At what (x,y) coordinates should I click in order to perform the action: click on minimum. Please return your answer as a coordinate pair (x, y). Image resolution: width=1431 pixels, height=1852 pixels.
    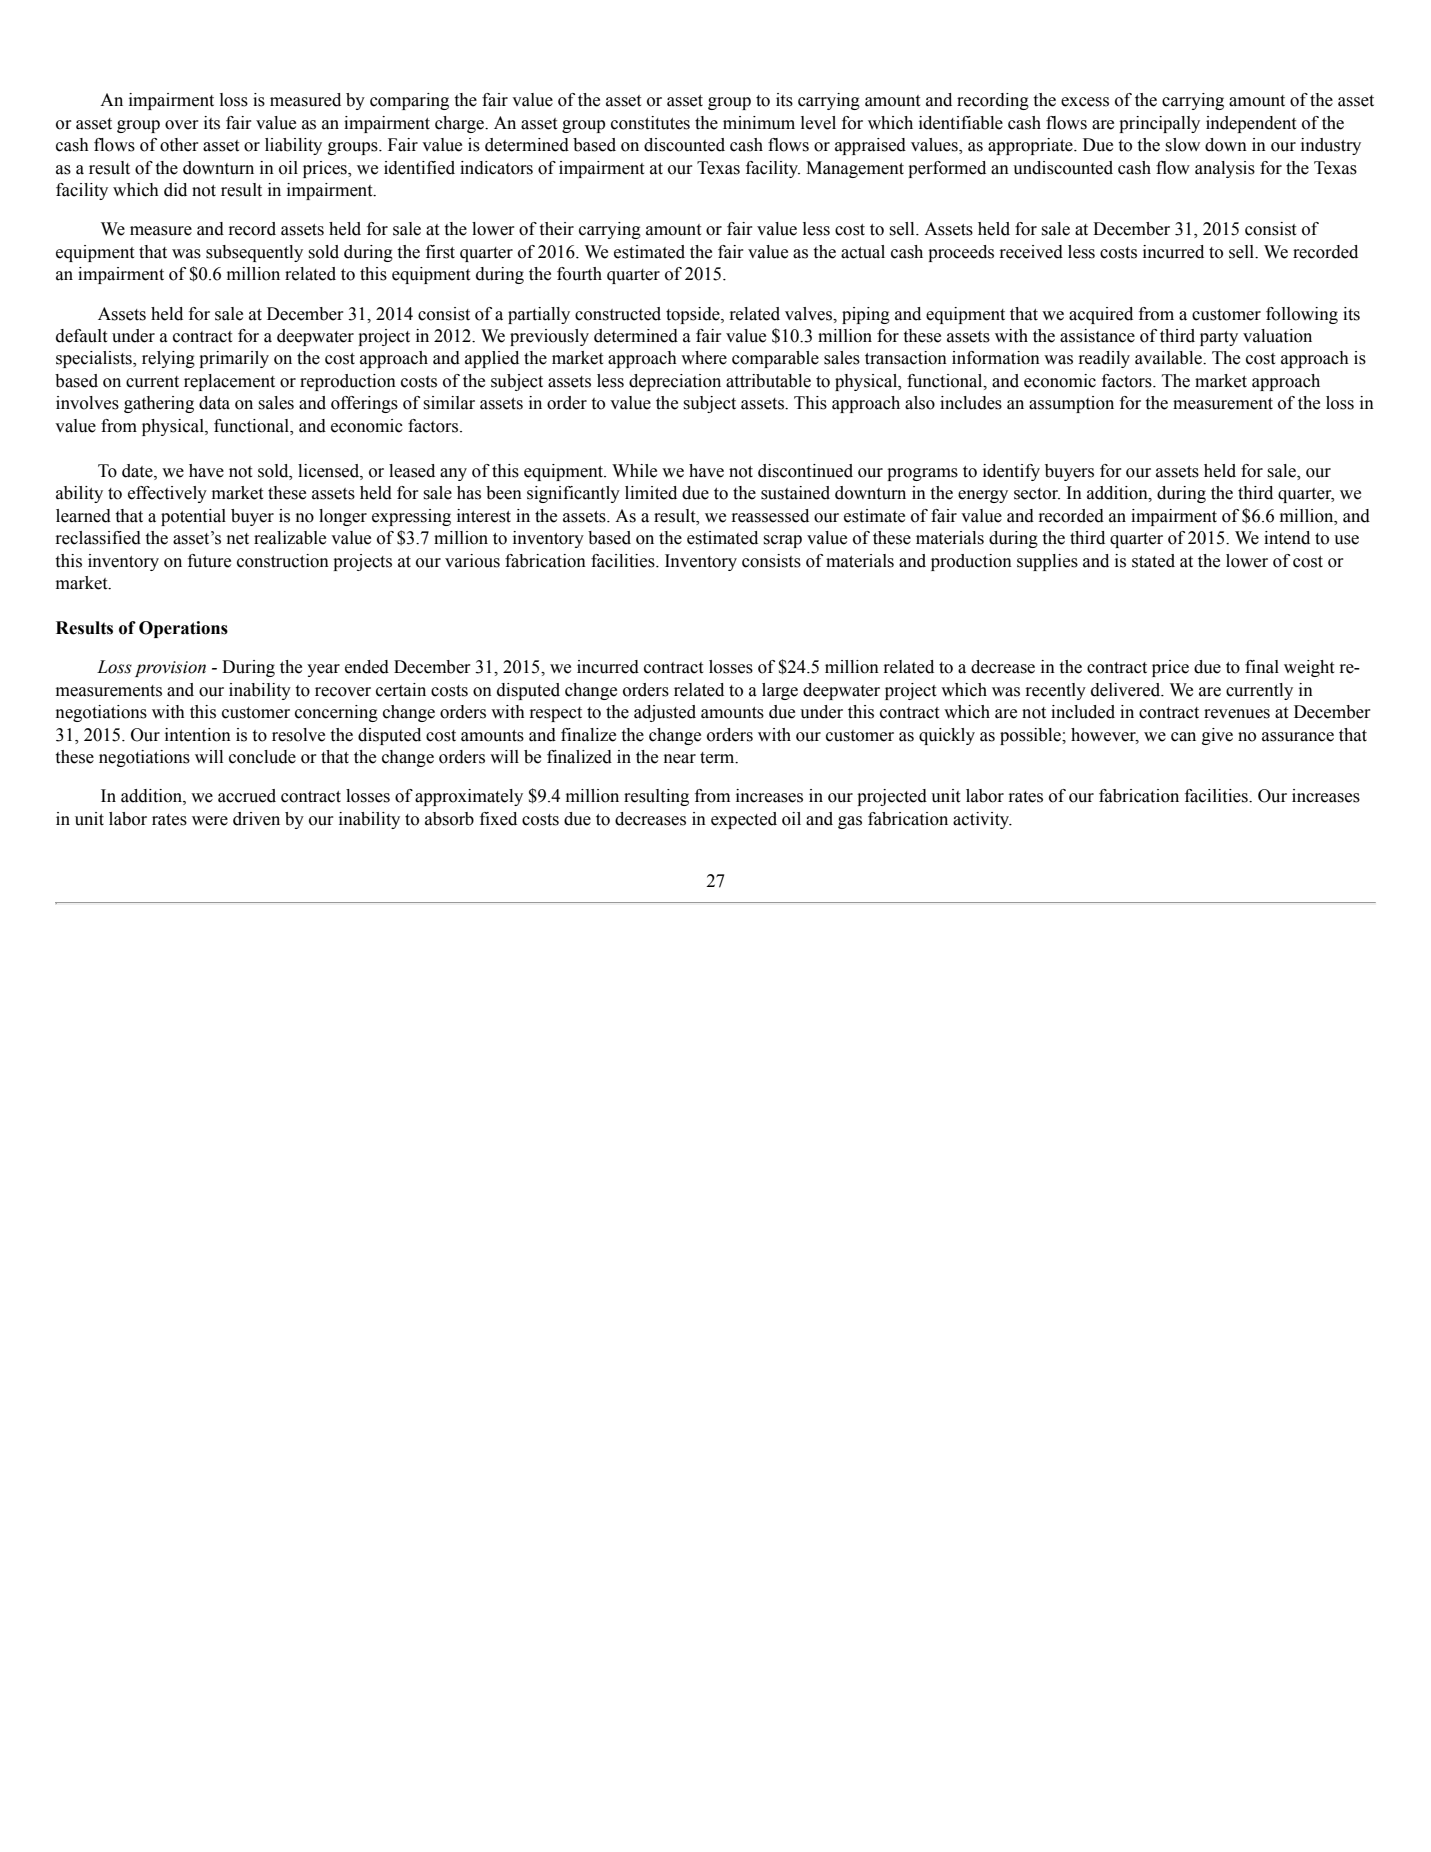
    Looking at the image, I should click on (759, 123).
